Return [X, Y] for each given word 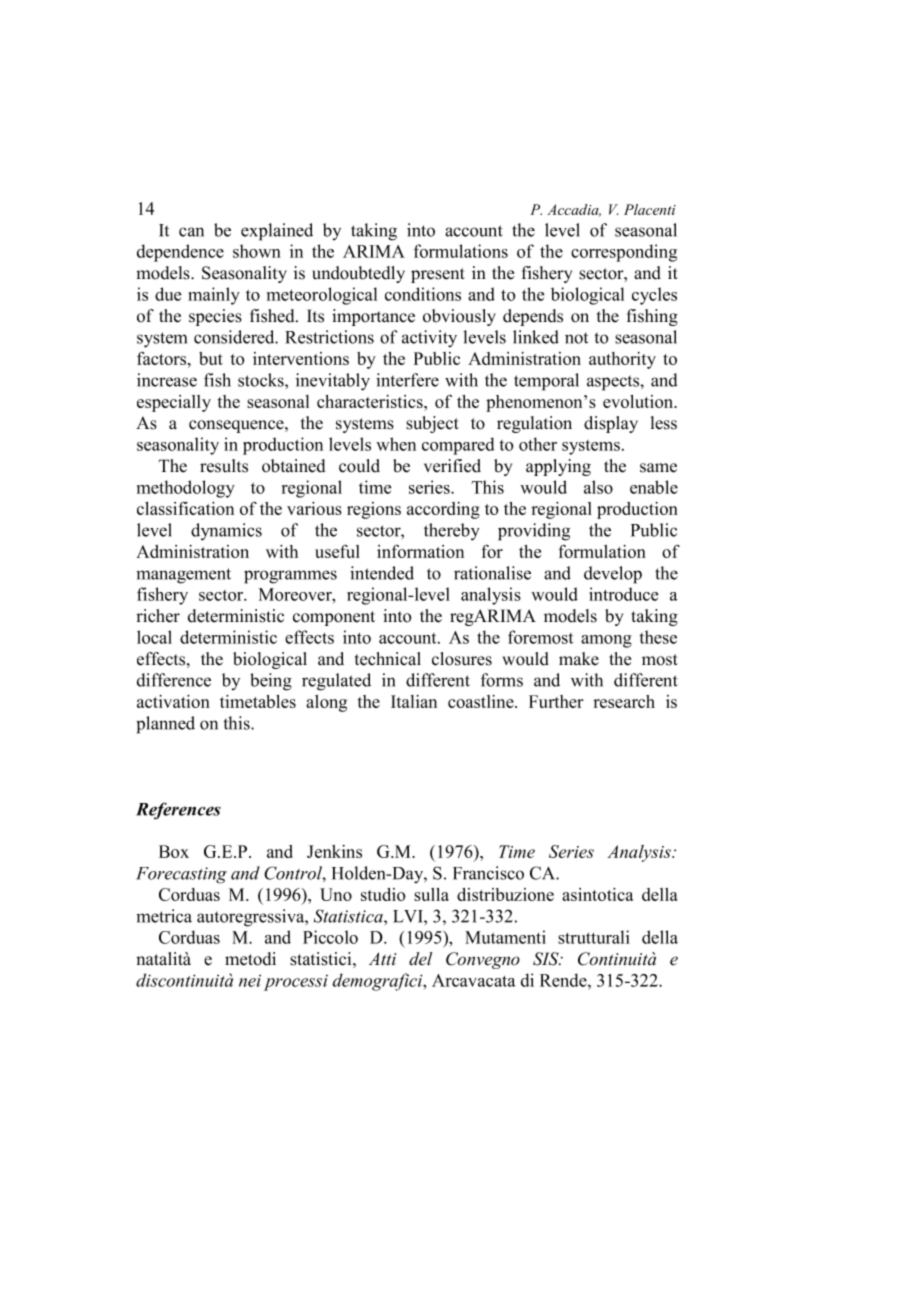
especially [174, 403]
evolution [639, 401]
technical [388, 659]
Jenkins [334, 851]
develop [613, 575]
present [438, 275]
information [420, 551]
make [579, 659]
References [178, 811]
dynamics [226, 532]
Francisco [488, 873]
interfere [407, 380]
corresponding [624, 253]
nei [250, 981]
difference [174, 680]
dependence [180, 253]
